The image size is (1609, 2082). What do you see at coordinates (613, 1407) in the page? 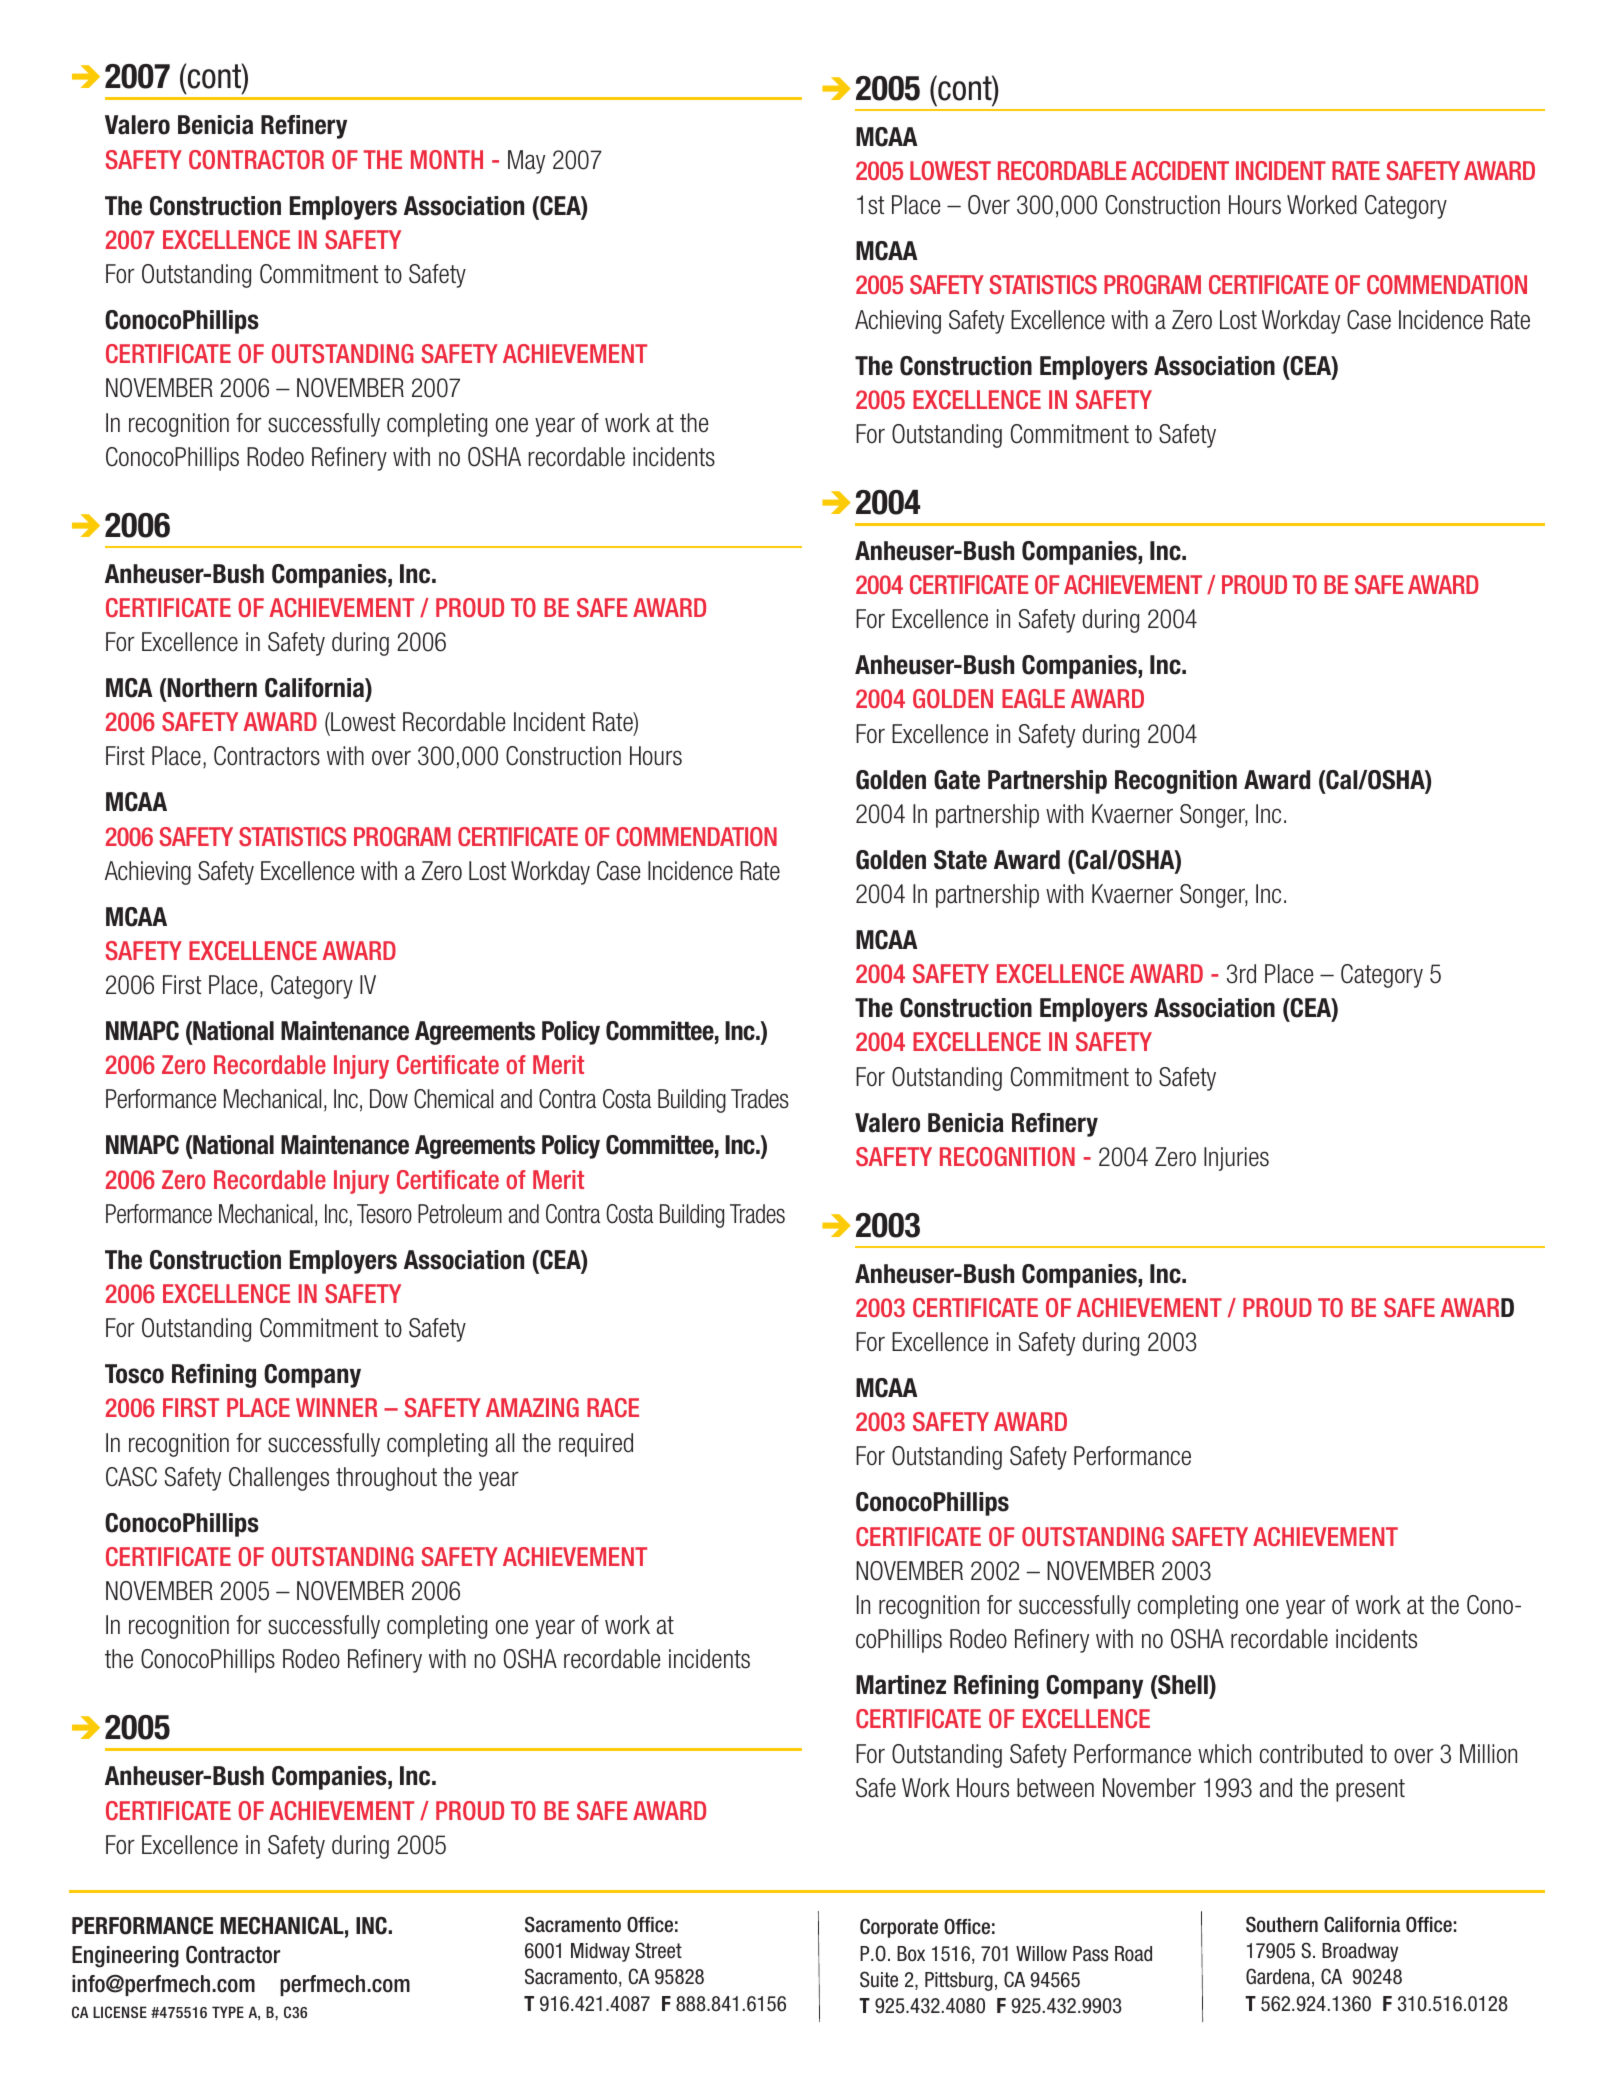
I see `RACE` at bounding box center [613, 1407].
